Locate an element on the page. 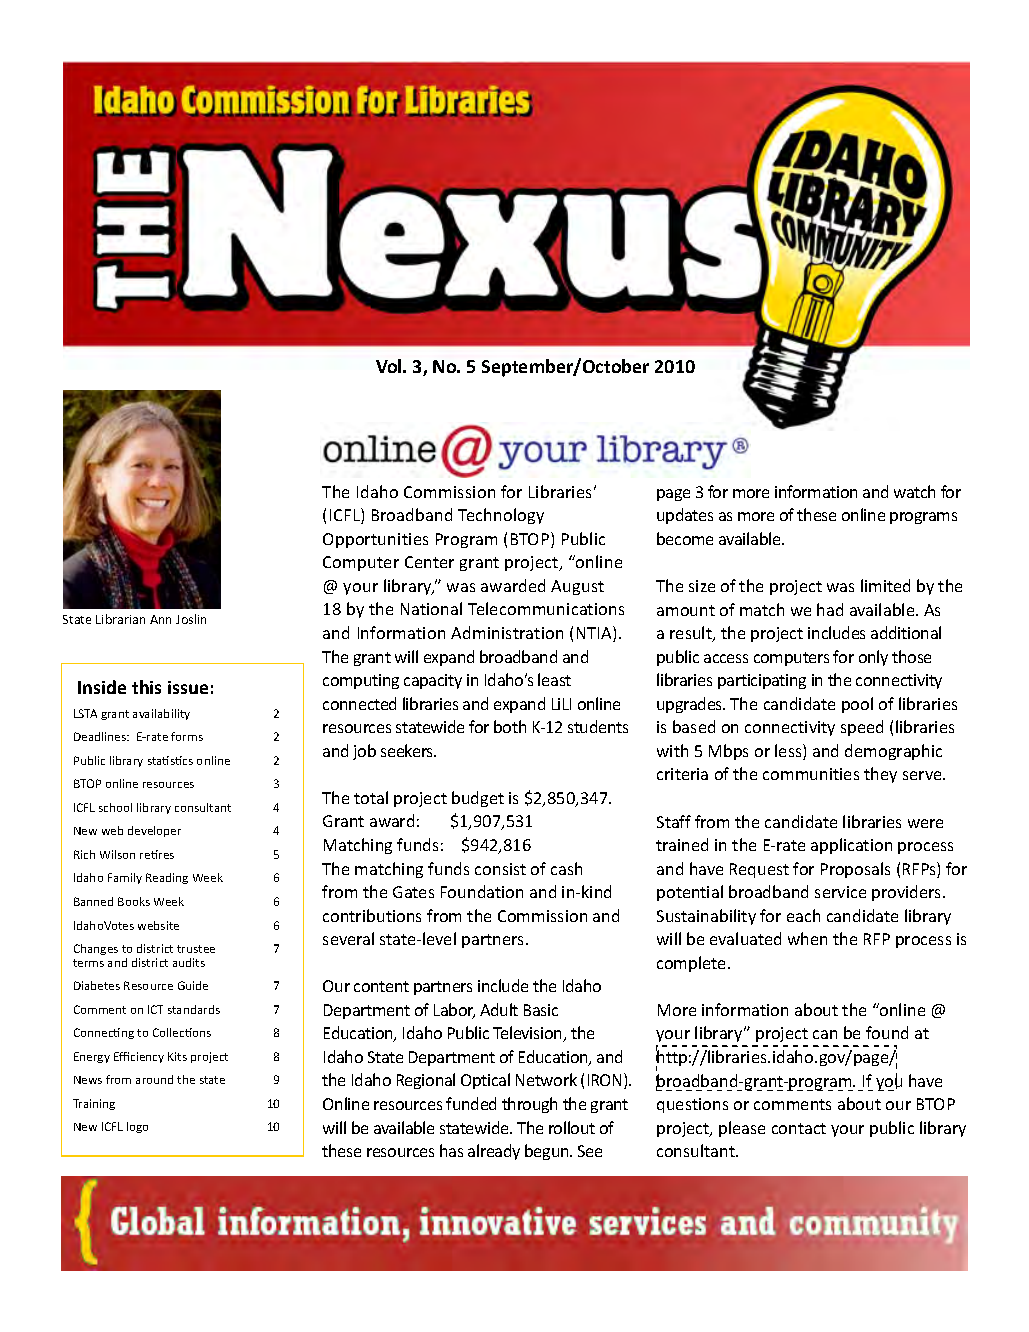 This page has width=1029, height=1332. Opportunities is located at coordinates (375, 540).
